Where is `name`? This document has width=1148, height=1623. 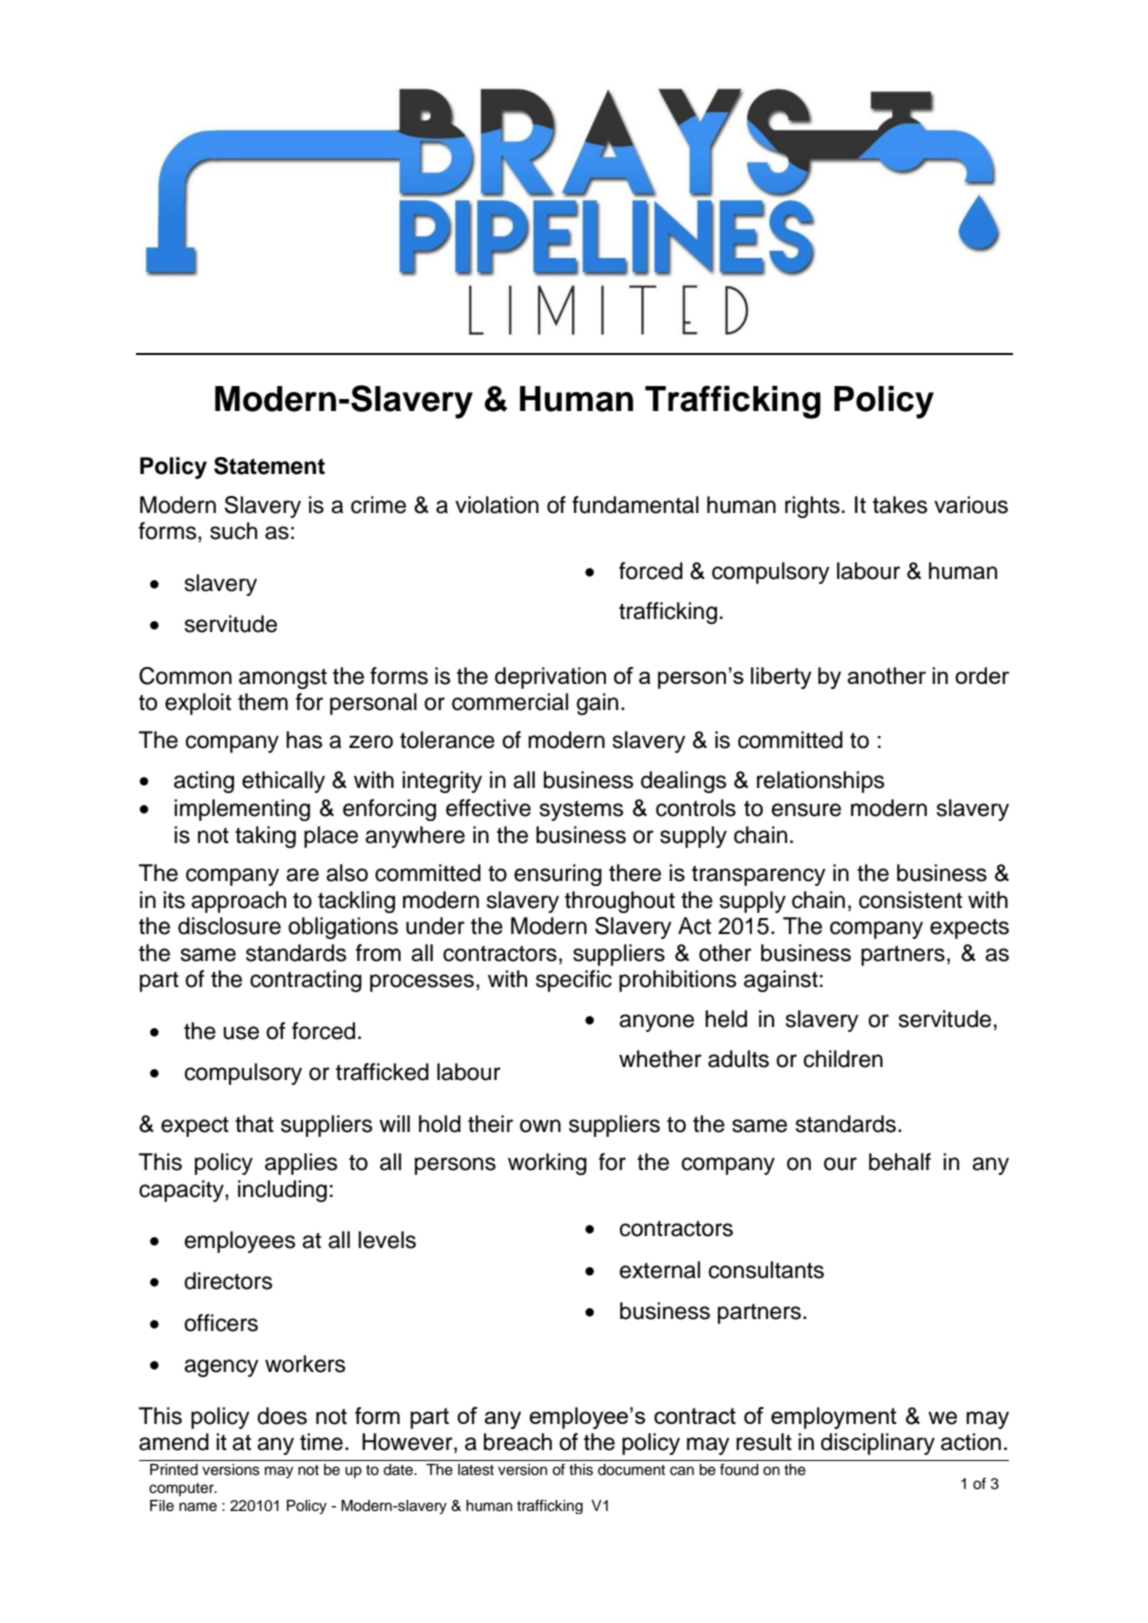
name is located at coordinates (198, 1507).
